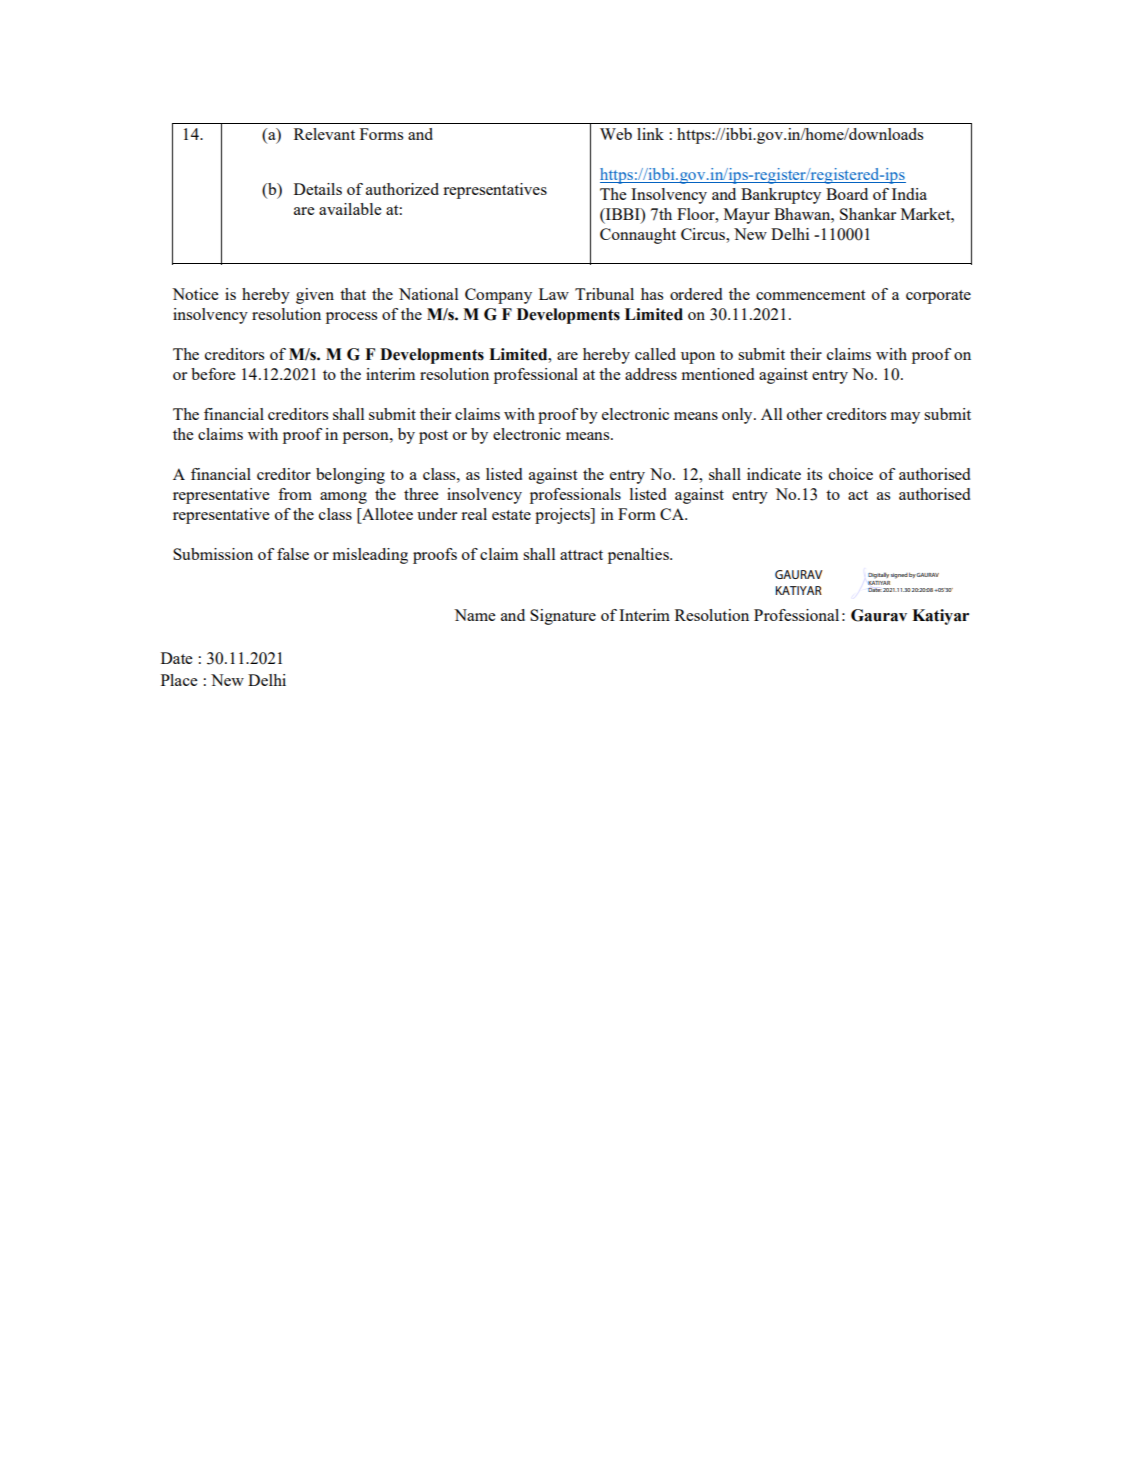  I want to click on other, so click(804, 414).
